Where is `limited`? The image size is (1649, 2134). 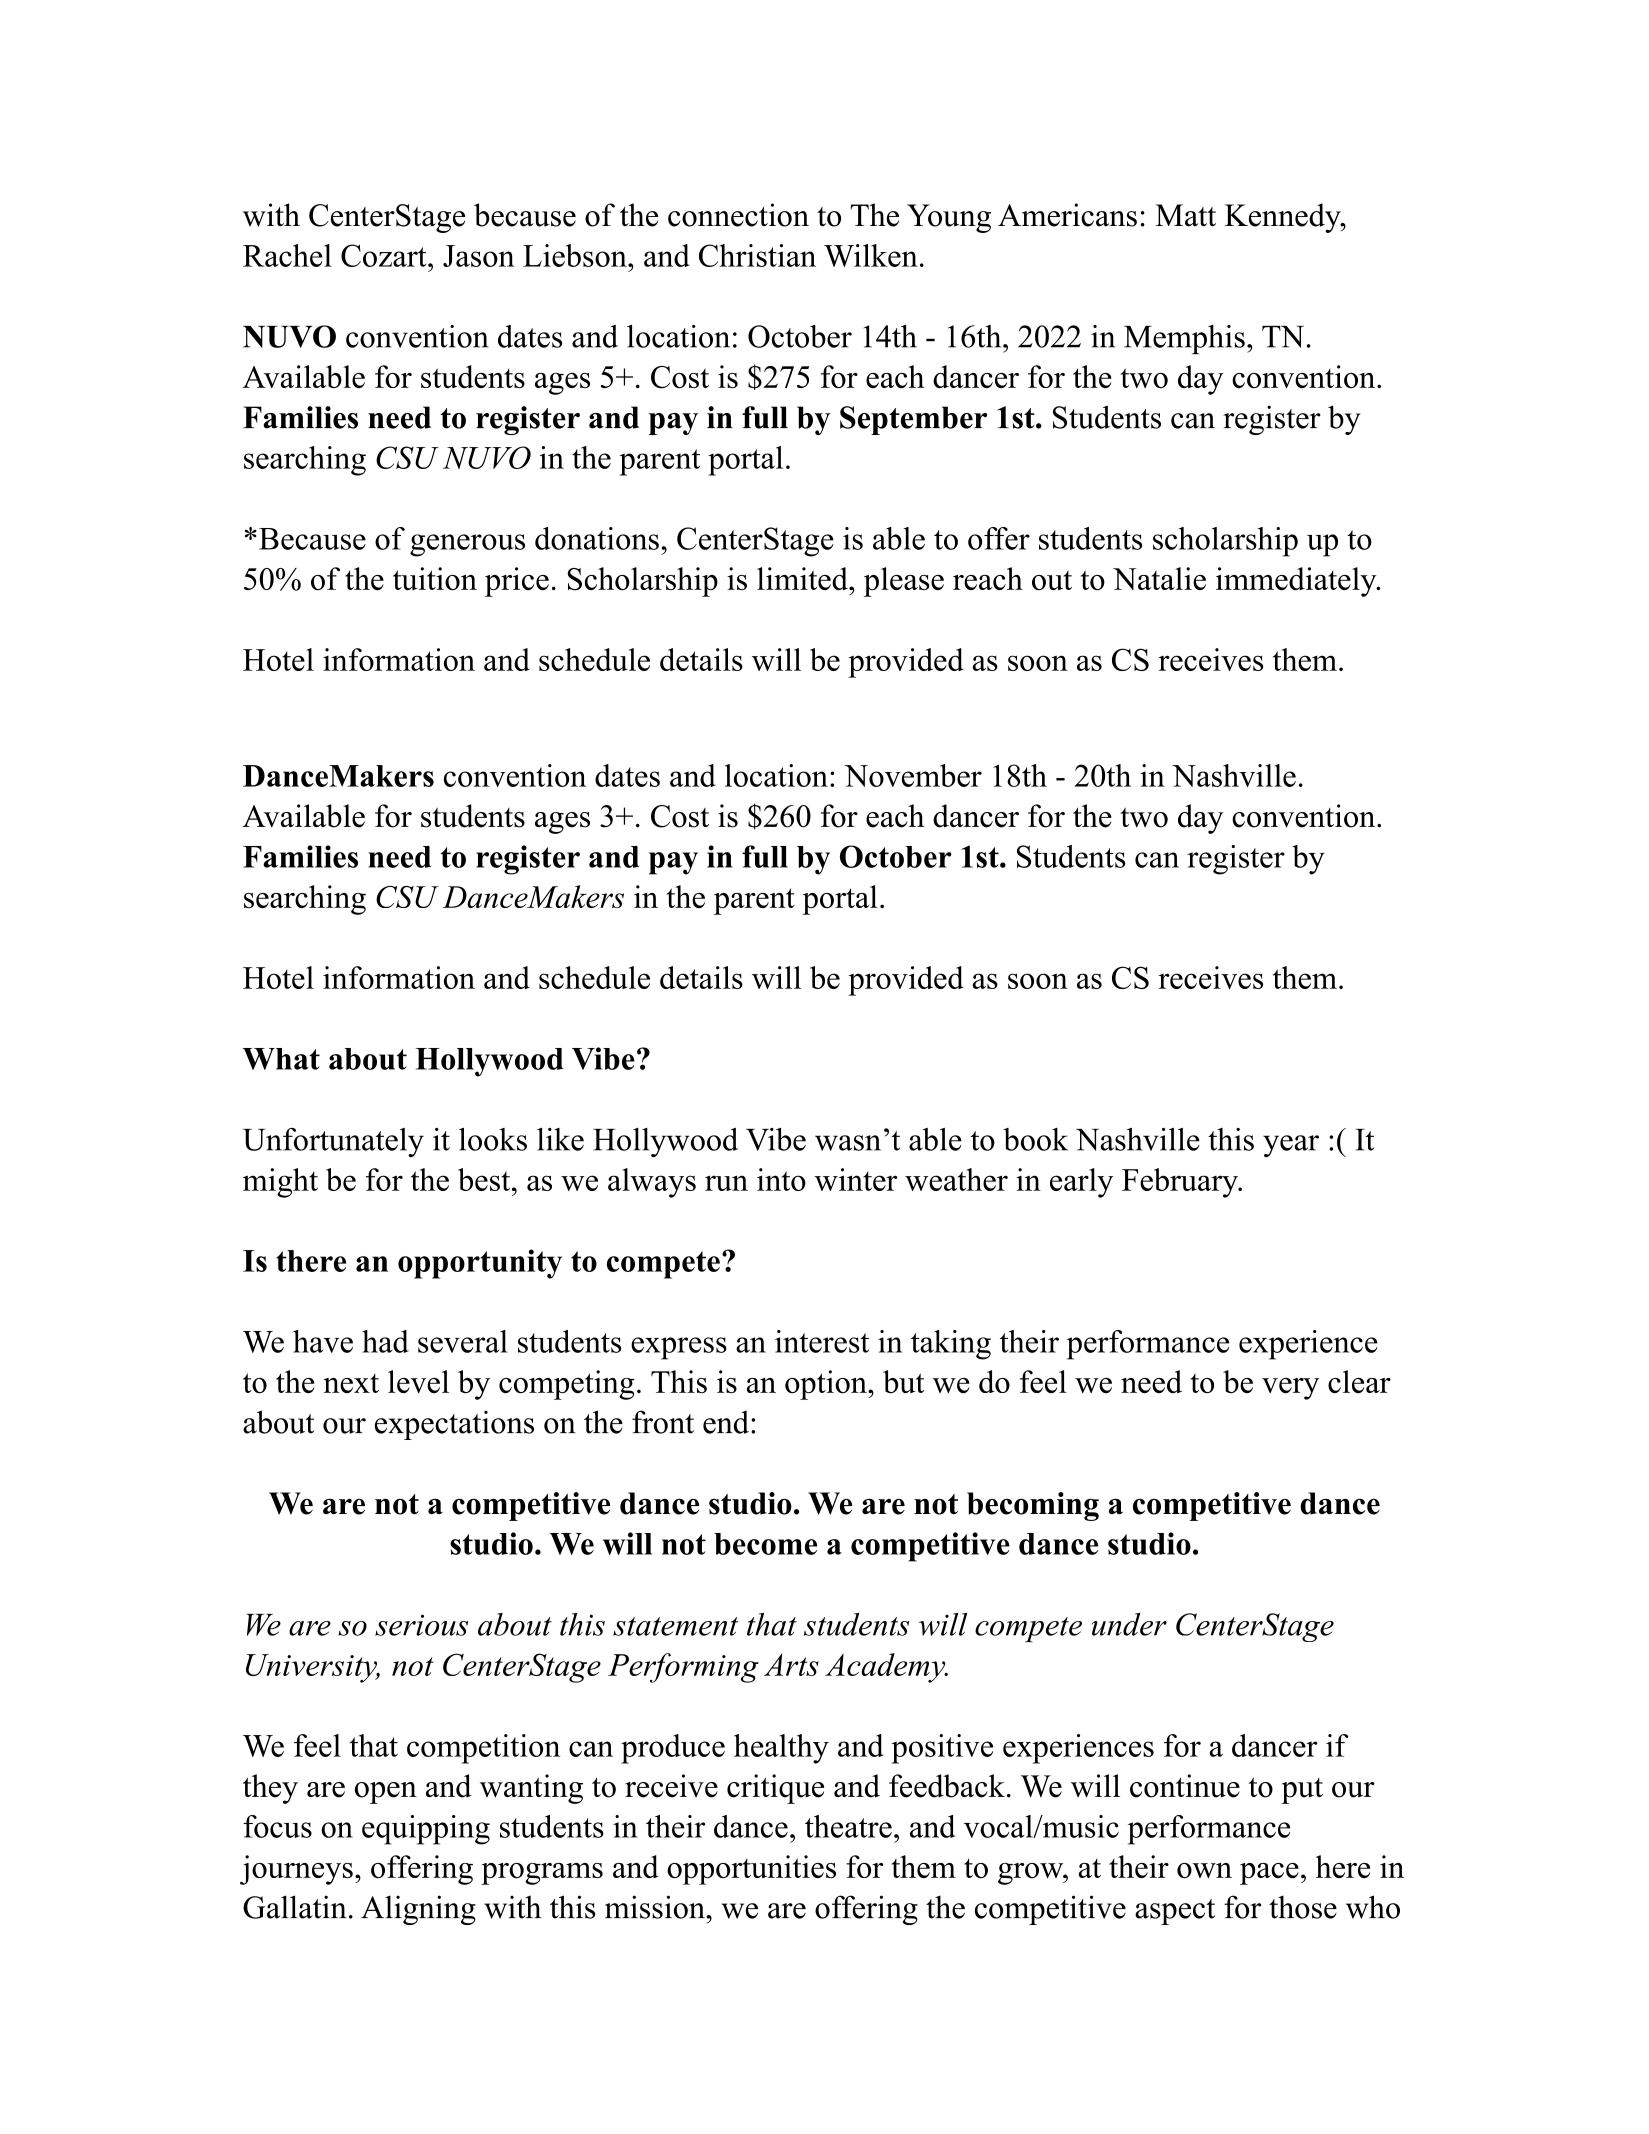
limited is located at coordinates (803, 578).
